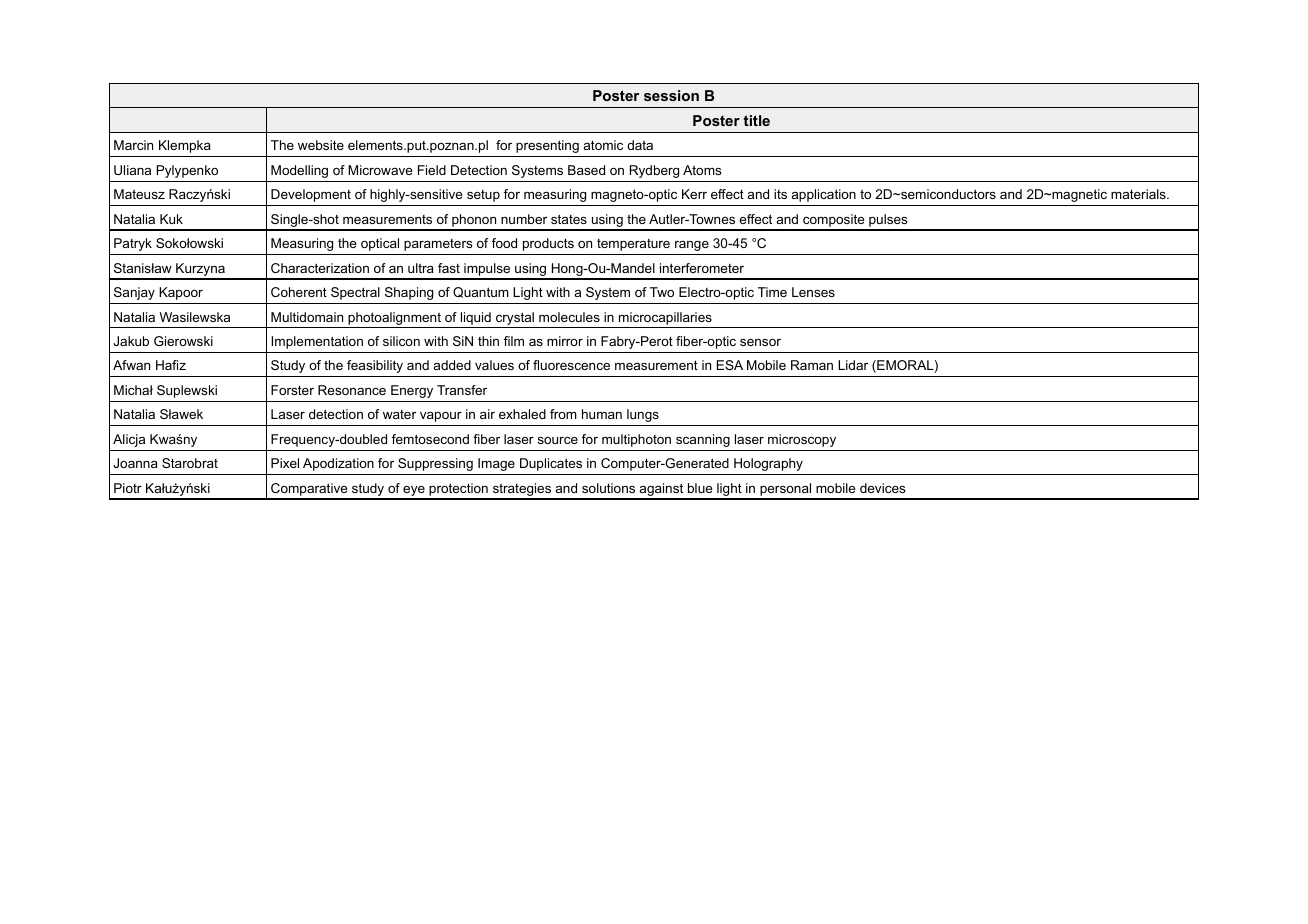 The width and height of the screenshot is (1308, 924). Describe the element at coordinates (756, 120) in the screenshot. I see `title` at that location.
